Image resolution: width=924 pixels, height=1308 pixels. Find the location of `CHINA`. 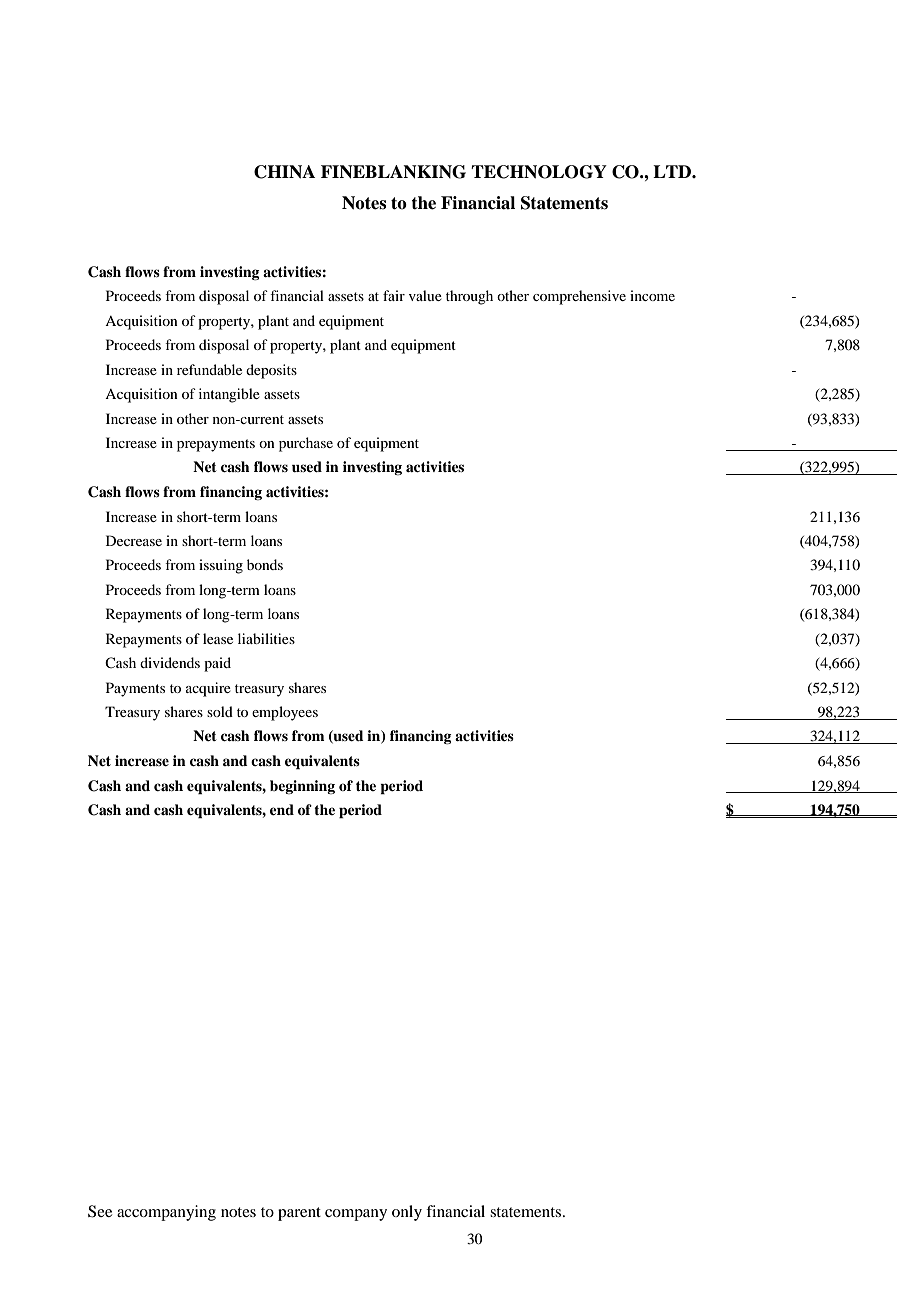

CHINA is located at coordinates (284, 172).
